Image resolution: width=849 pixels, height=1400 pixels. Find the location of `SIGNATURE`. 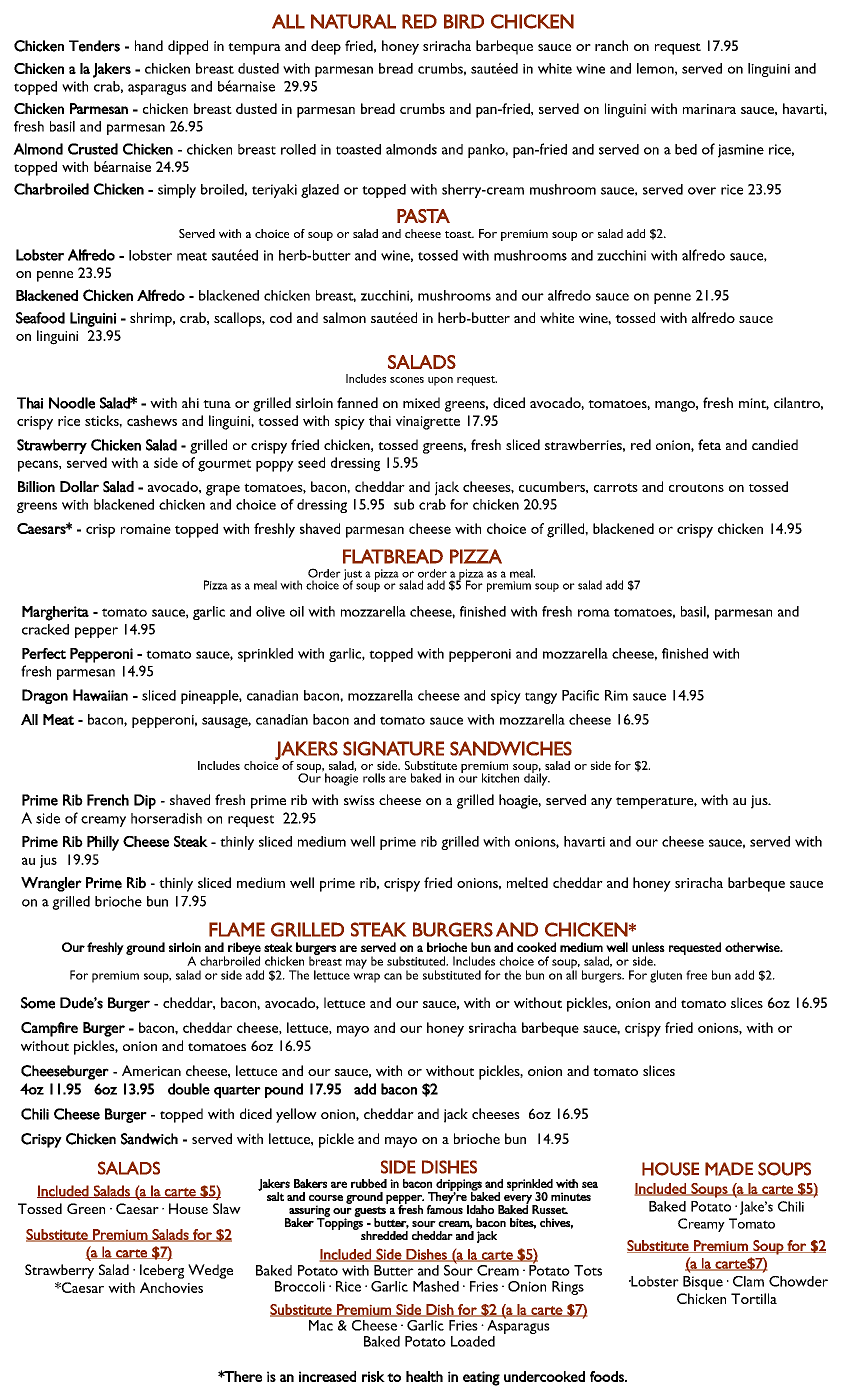

SIGNATURE is located at coordinates (393, 748).
